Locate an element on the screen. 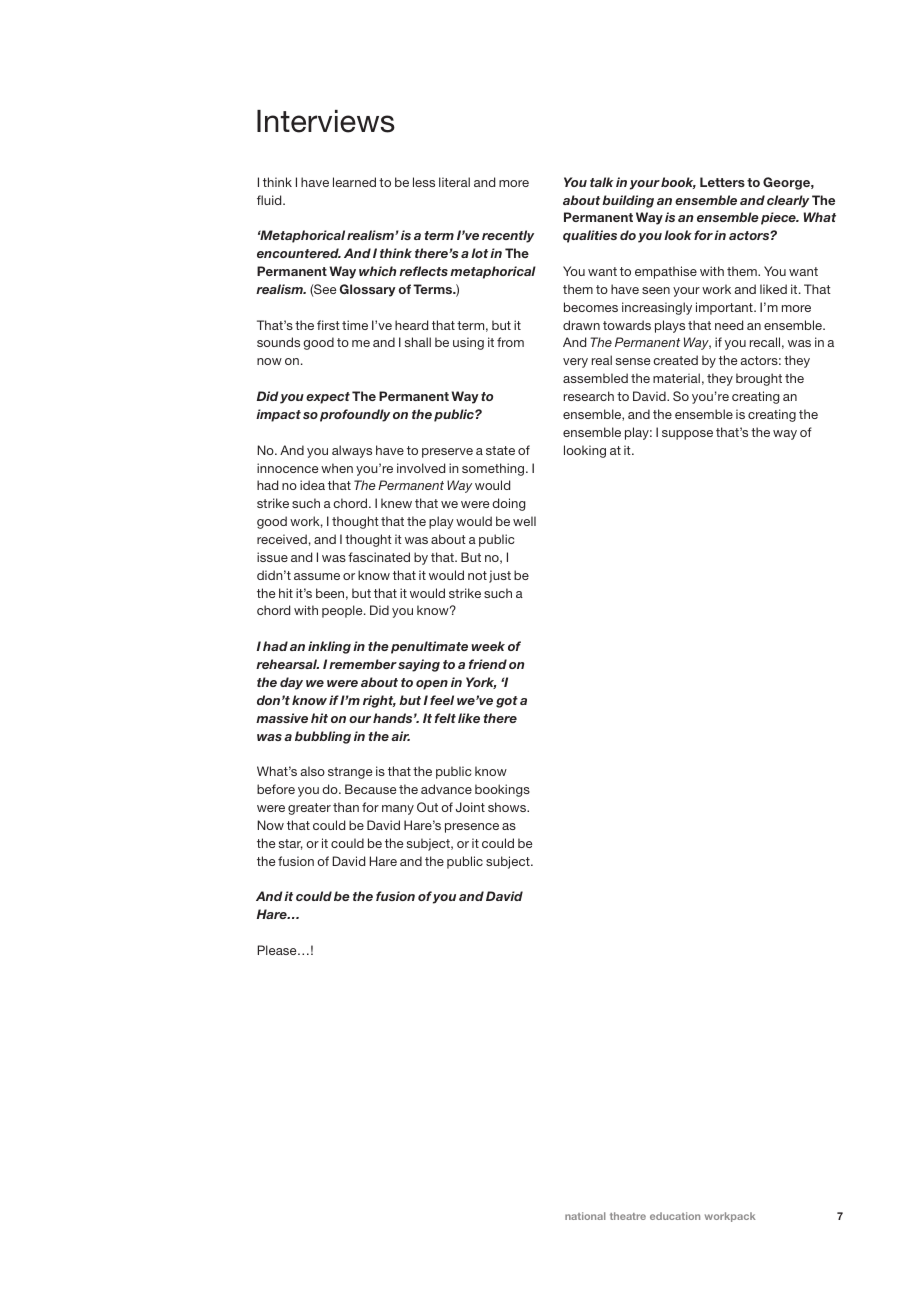  got is located at coordinates (507, 702).
